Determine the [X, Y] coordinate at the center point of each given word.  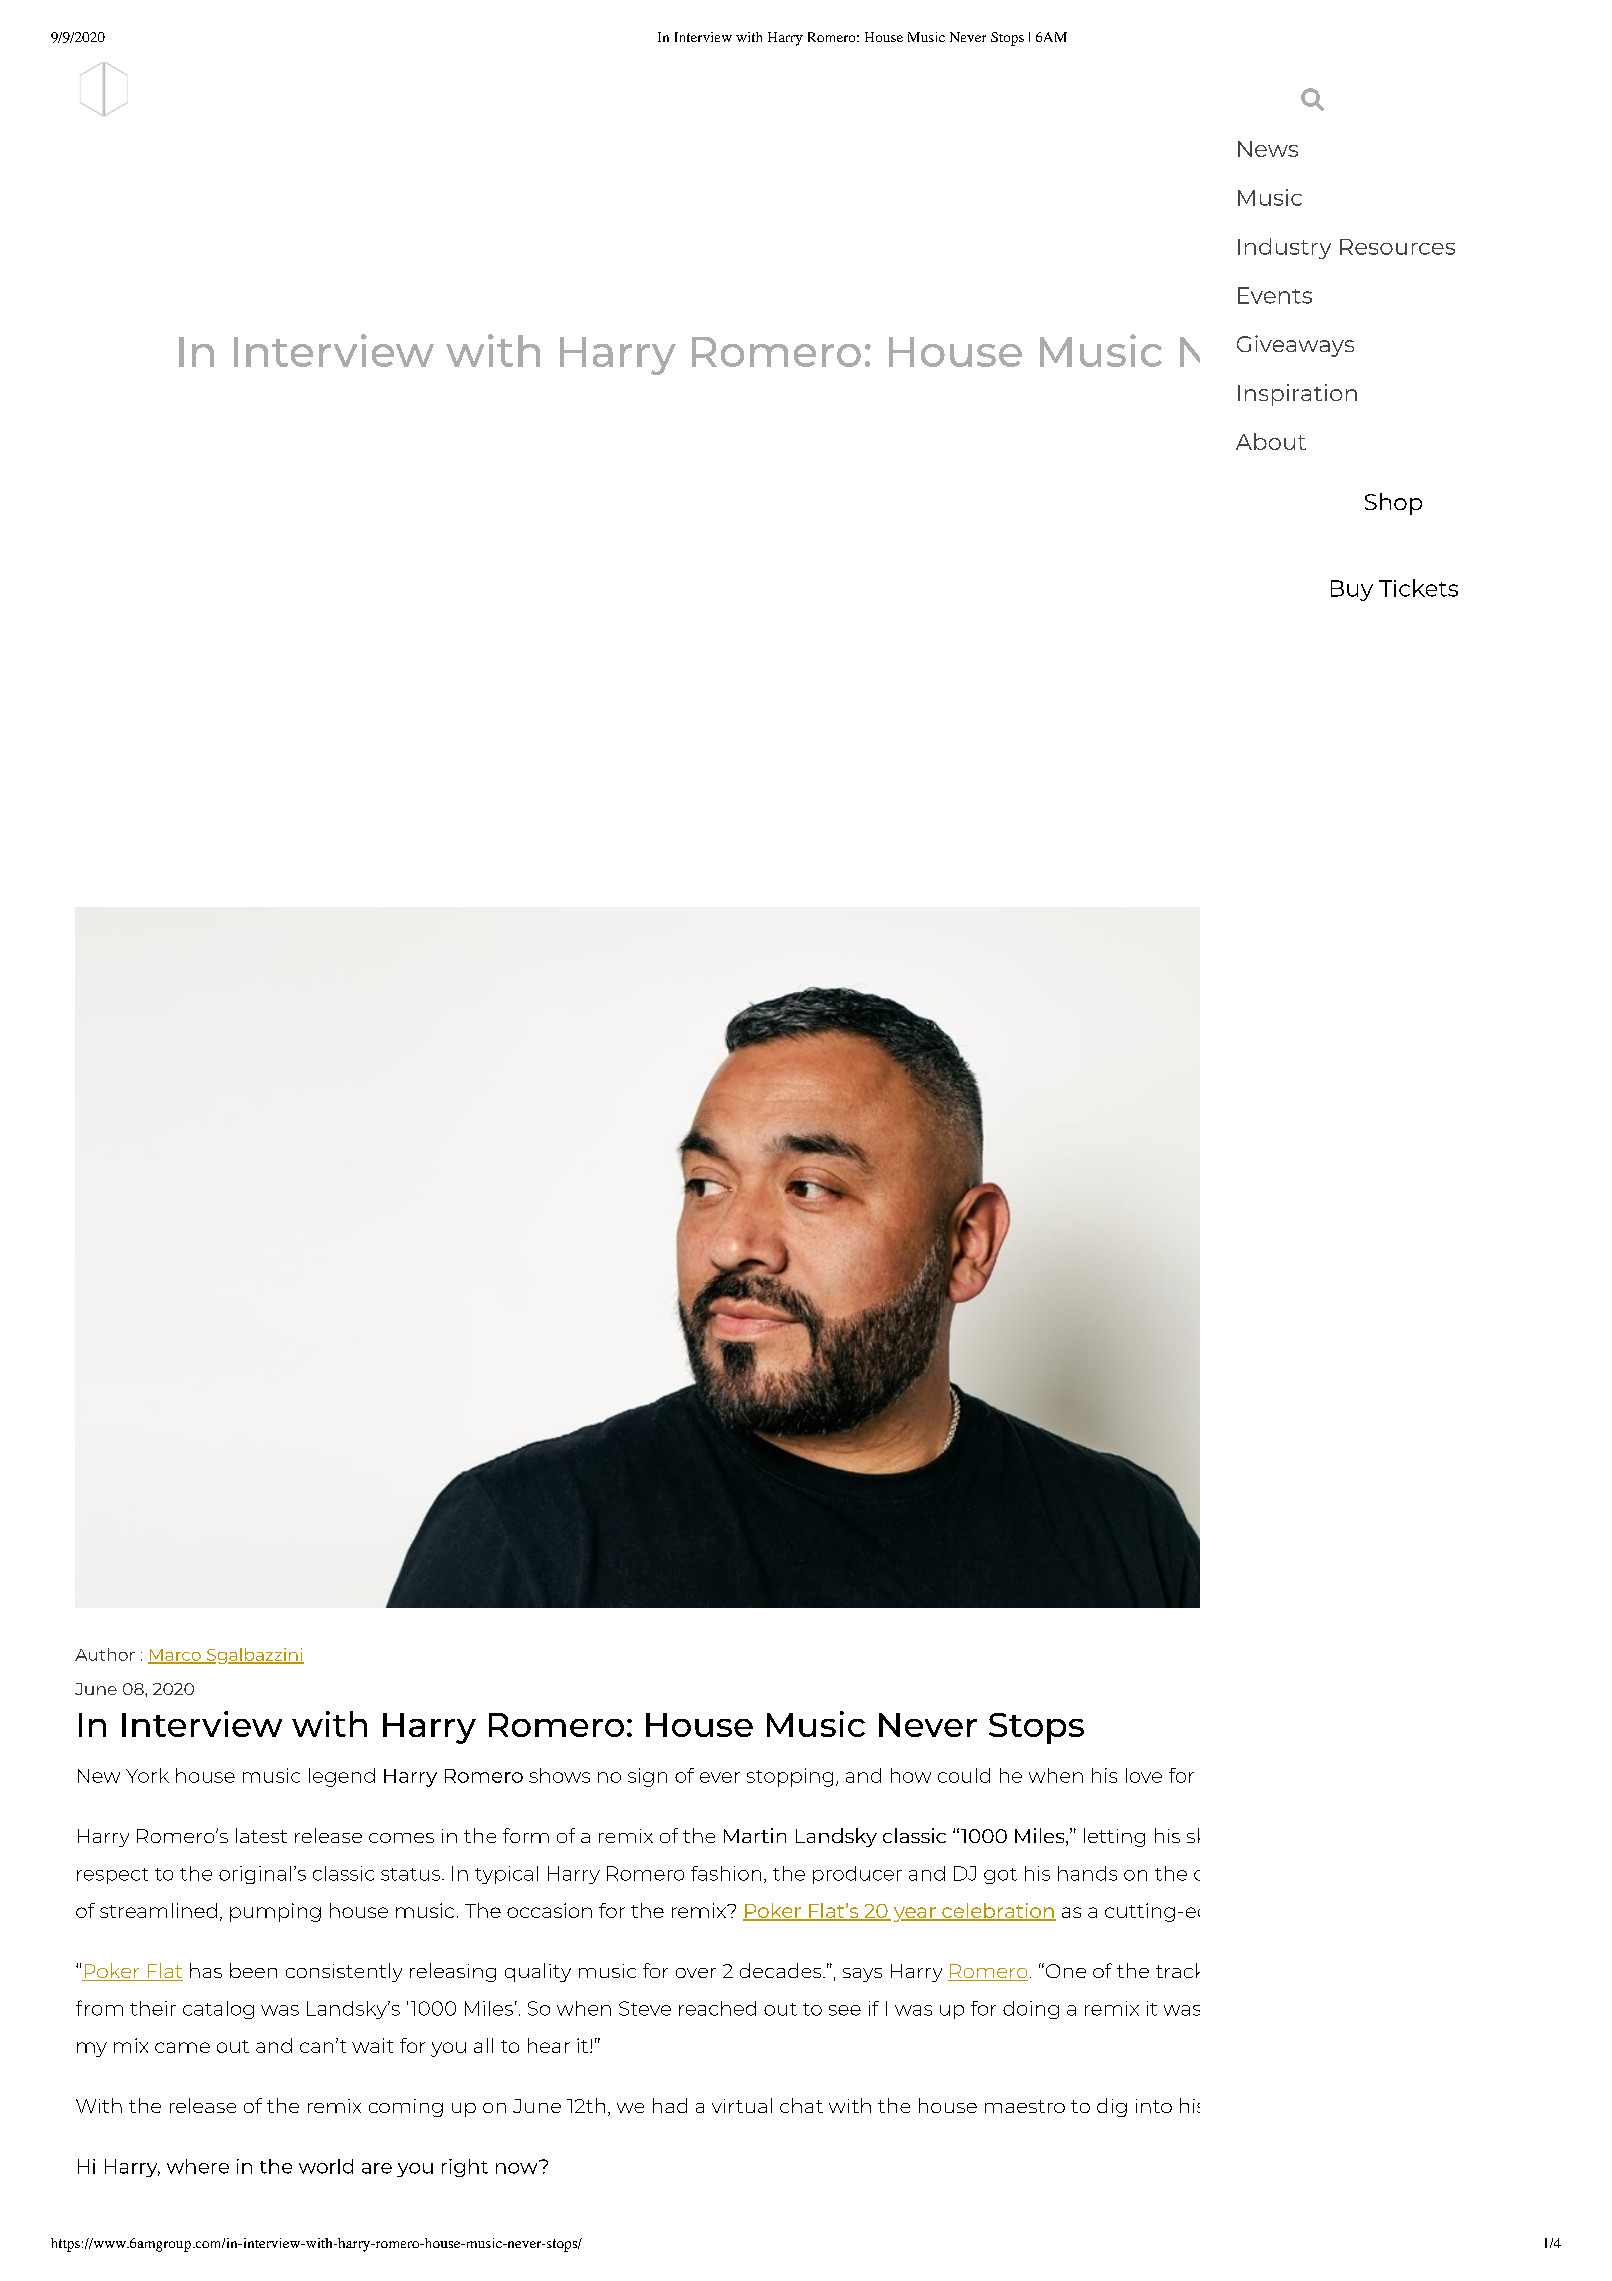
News [1268, 149]
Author [105, 1654]
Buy [1352, 590]
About [1271, 441]
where [198, 2166]
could [964, 1775]
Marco [175, 1656]
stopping [790, 1777]
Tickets [1418, 588]
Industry [1284, 248]
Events [1275, 295]
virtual [742, 2105]
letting [1114, 1837]
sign [647, 1777]
